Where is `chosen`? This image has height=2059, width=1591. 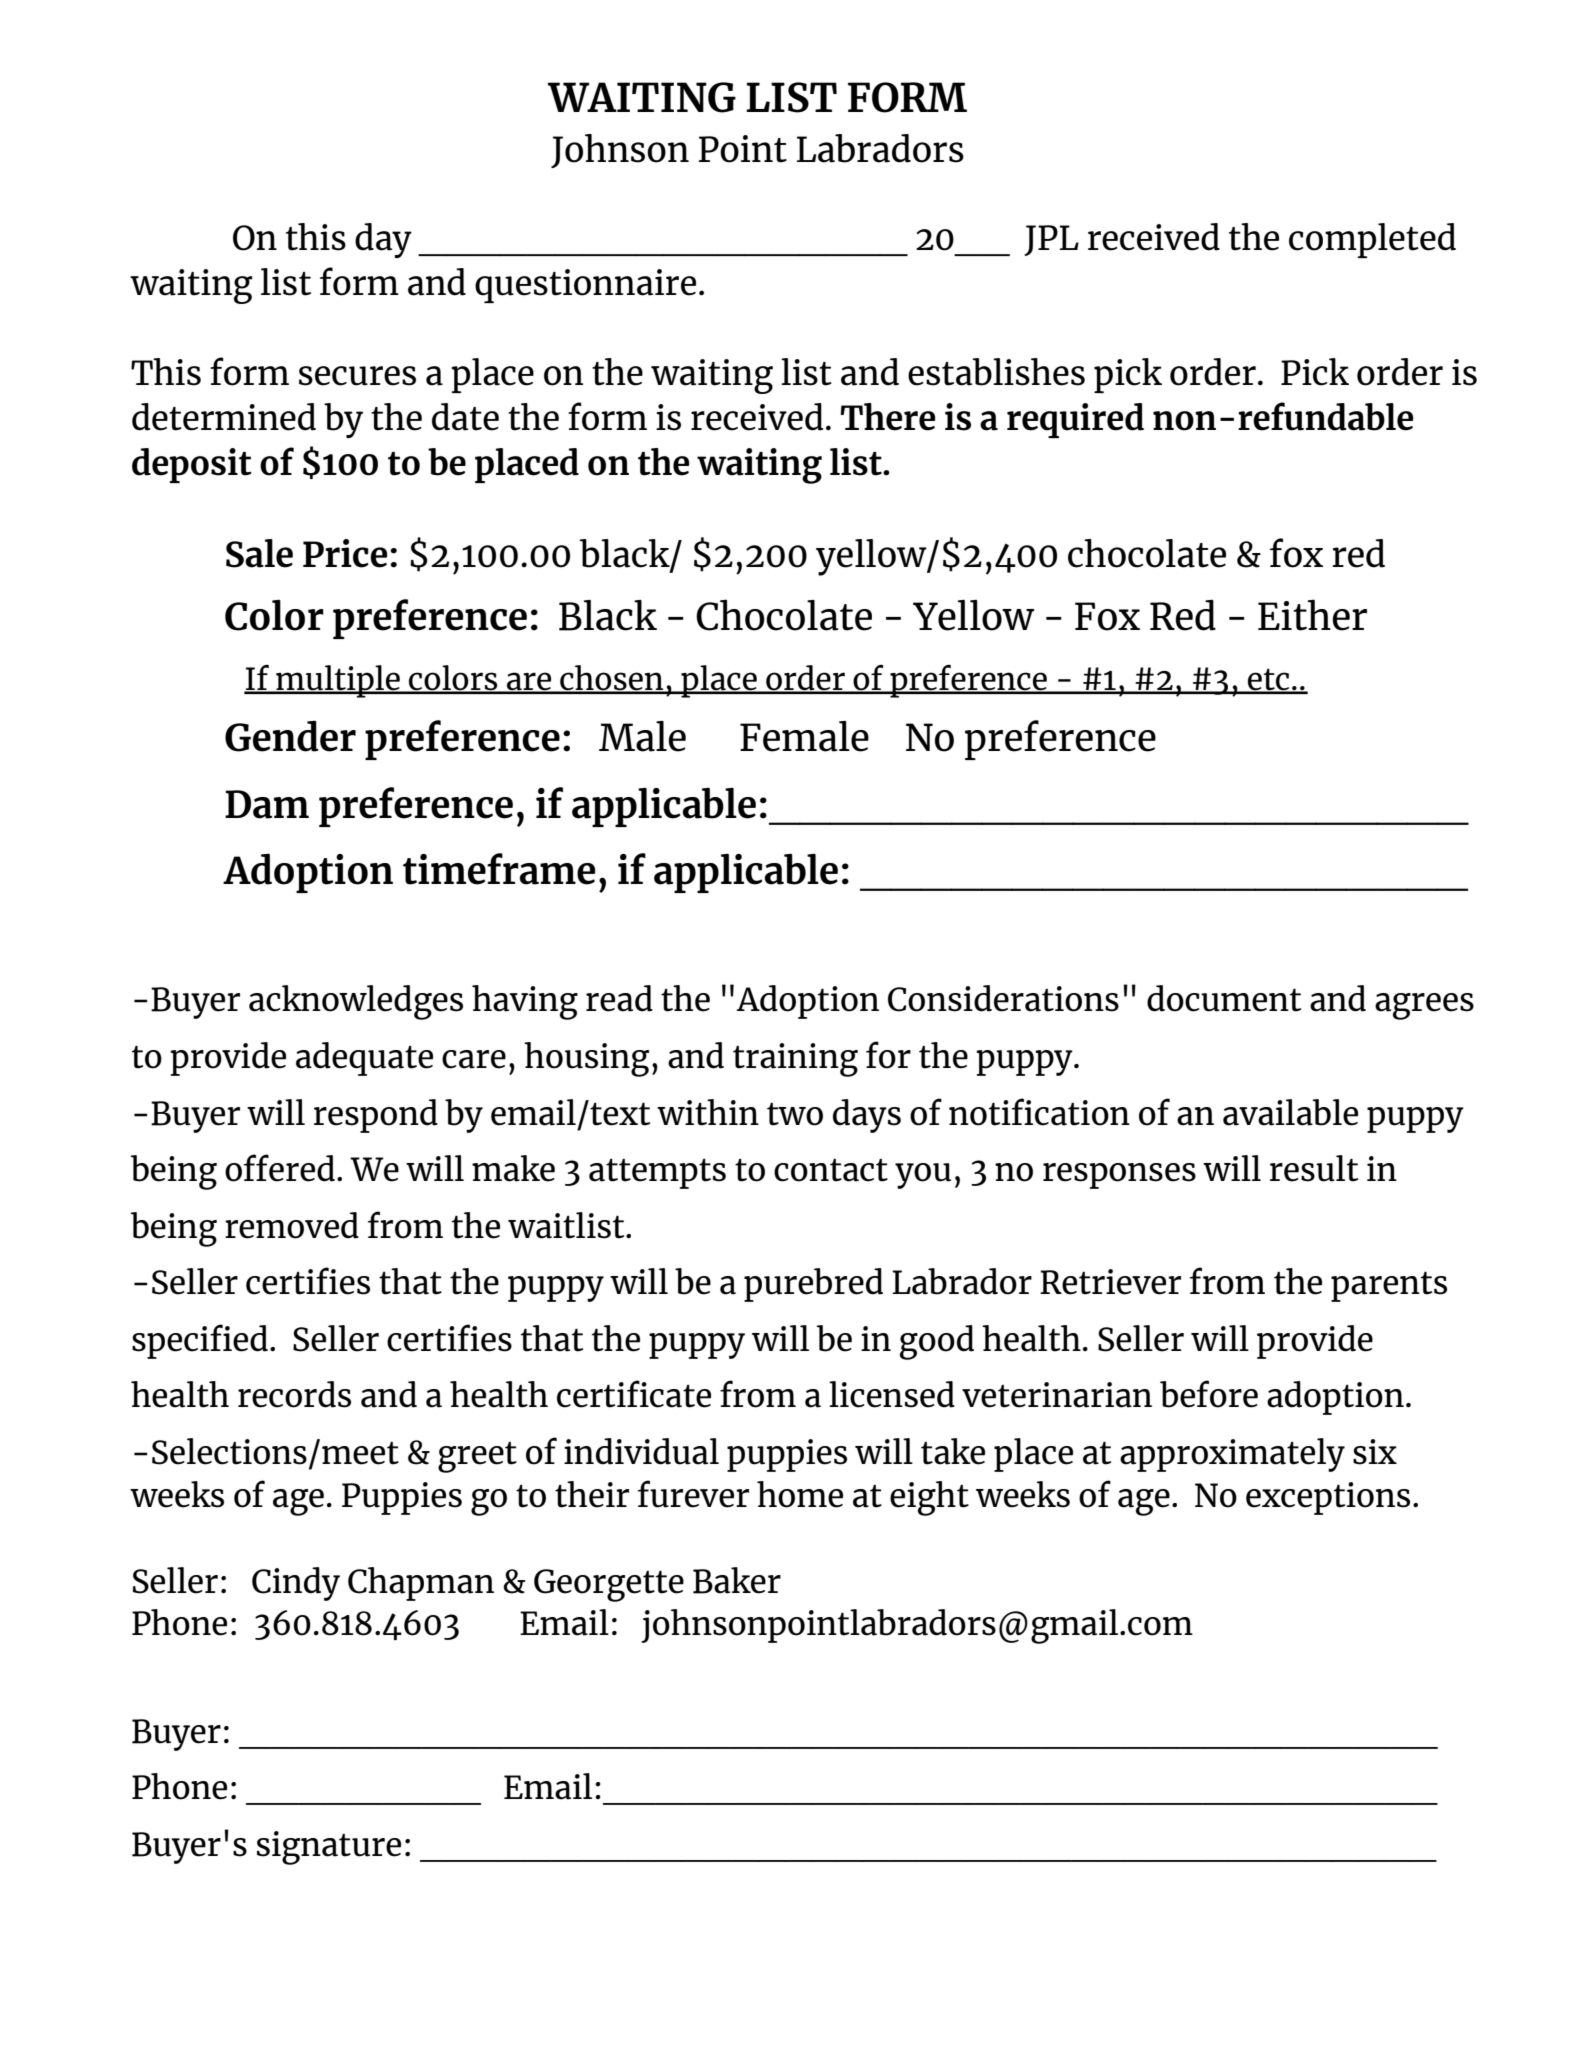 chosen is located at coordinates (612, 679).
